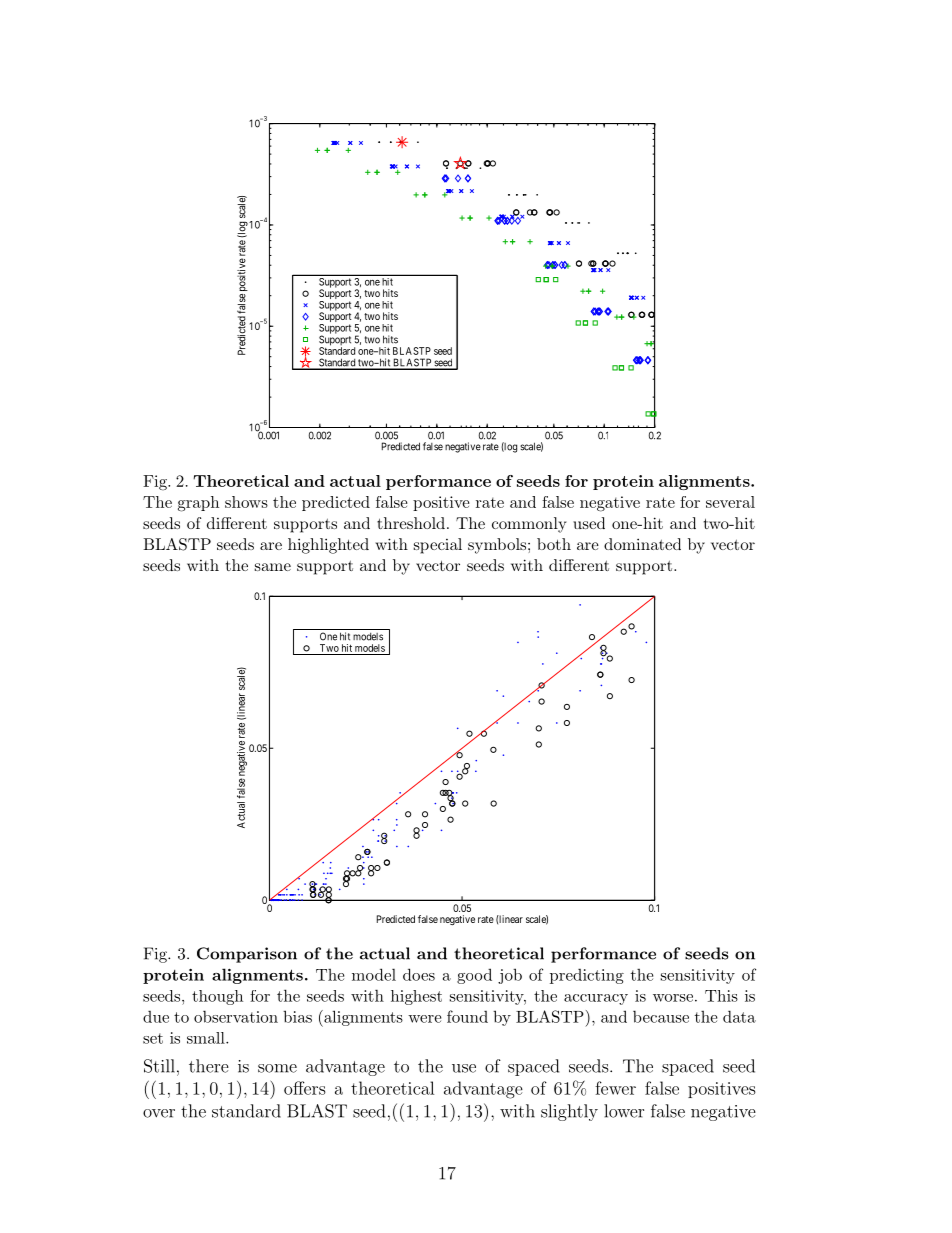 The image size is (952, 1233). What do you see at coordinates (587, 976) in the page?
I see `predicting` at bounding box center [587, 976].
